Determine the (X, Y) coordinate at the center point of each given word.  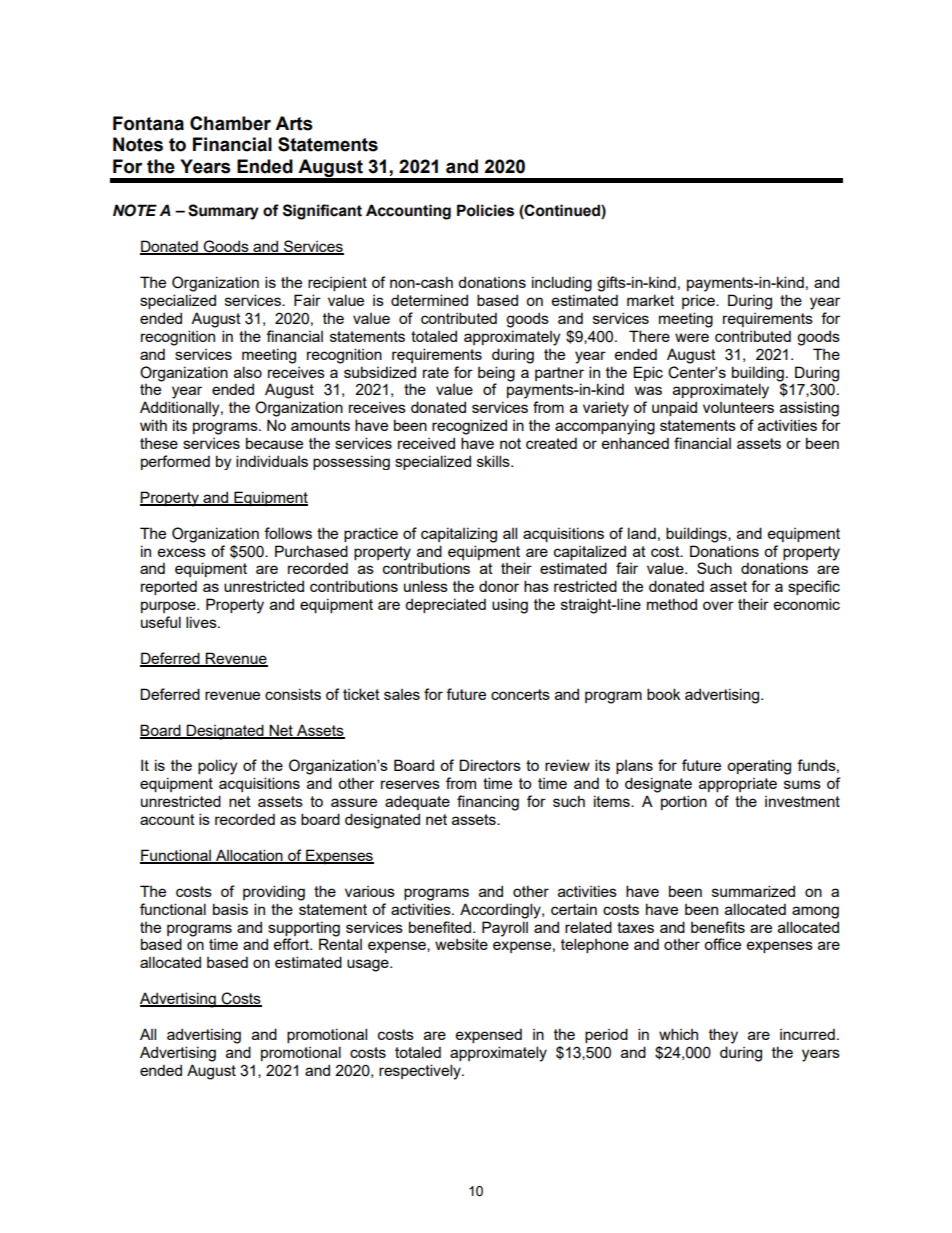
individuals (272, 461)
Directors (490, 765)
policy (217, 767)
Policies (485, 210)
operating (759, 767)
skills (494, 461)
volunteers (738, 407)
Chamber (230, 123)
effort (292, 944)
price (699, 302)
